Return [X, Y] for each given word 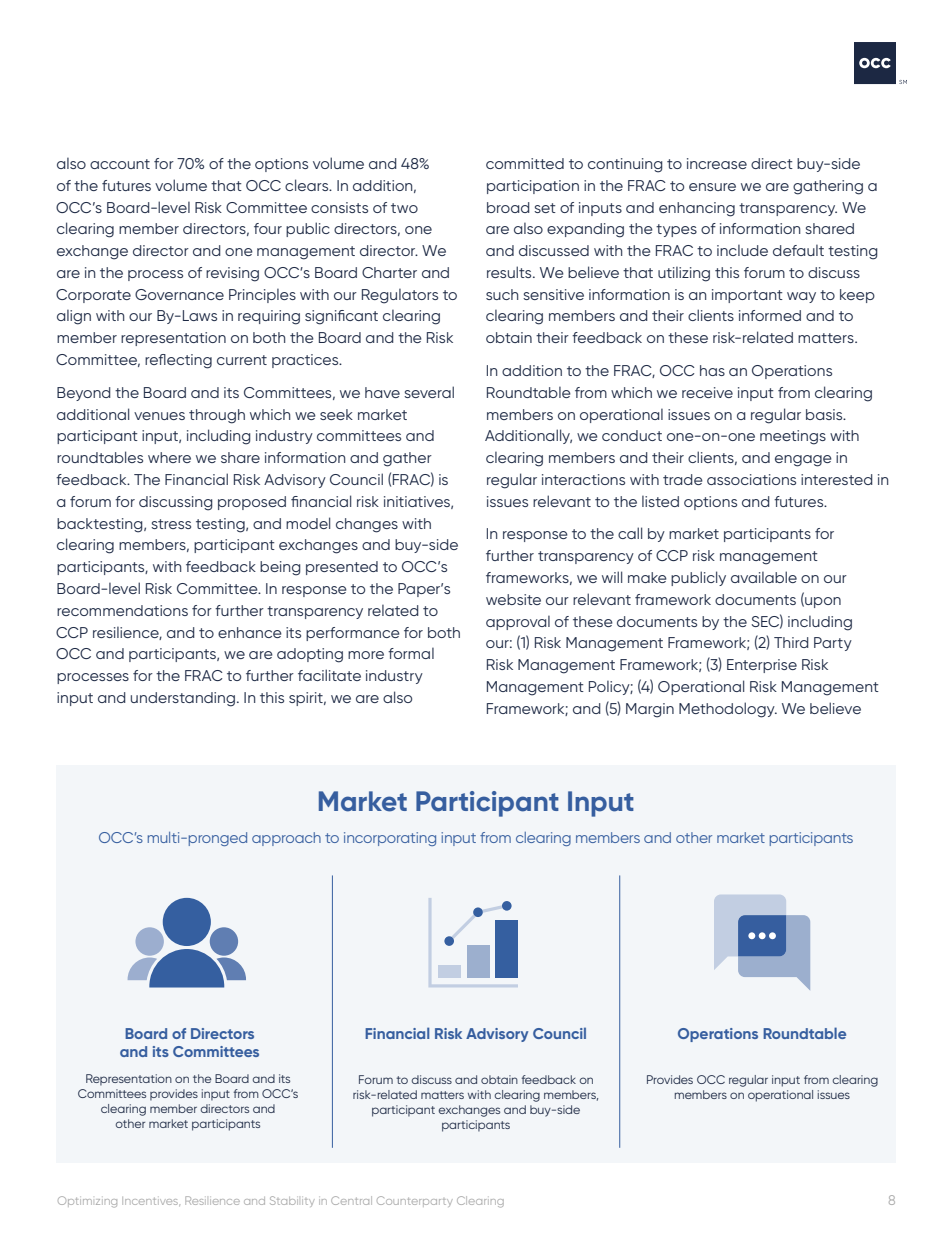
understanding [183, 699]
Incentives [151, 1201]
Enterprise [762, 666]
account [120, 164]
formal [411, 653]
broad [508, 207]
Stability [292, 1201]
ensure [712, 187]
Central [351, 1200]
